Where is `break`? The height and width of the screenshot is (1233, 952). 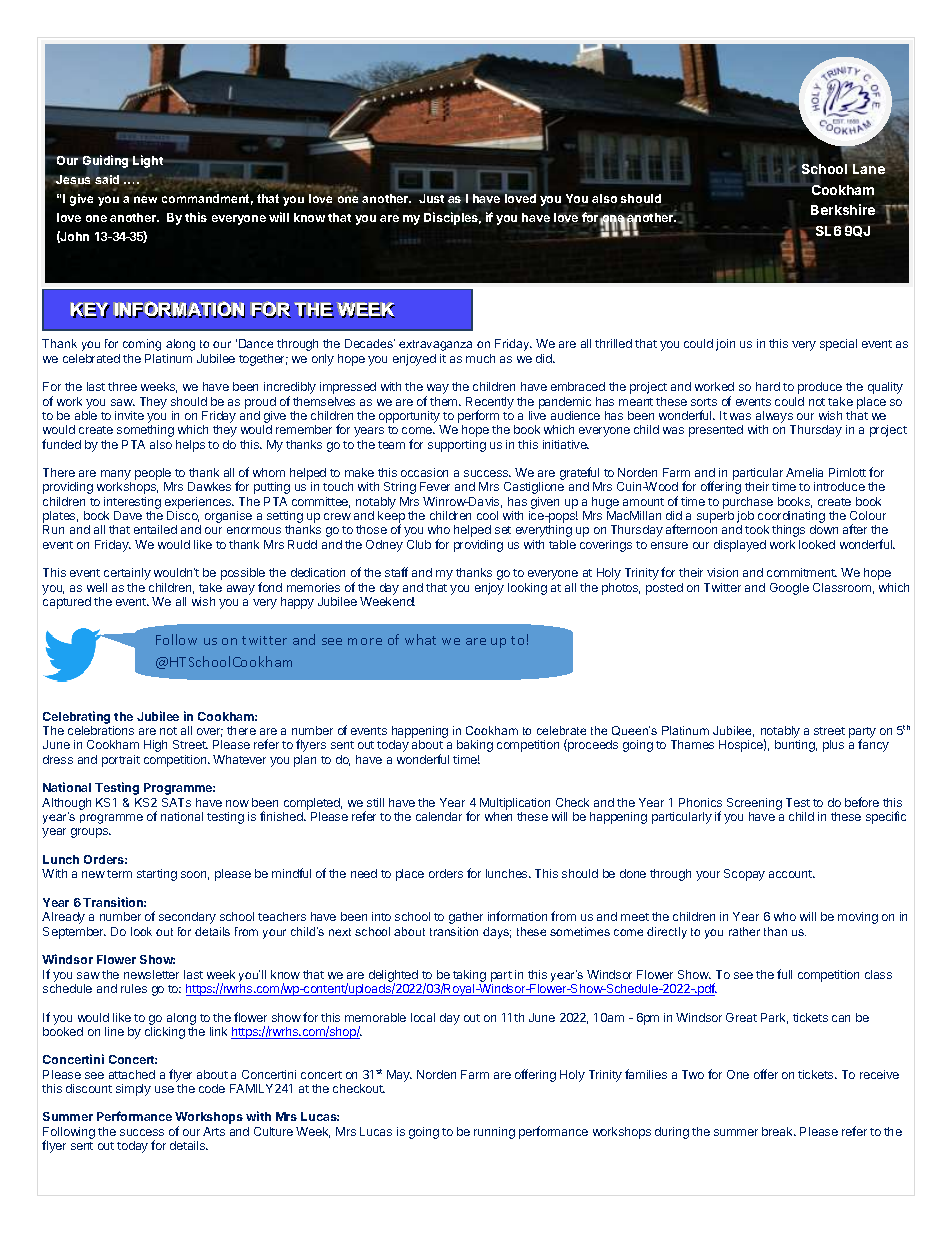
break is located at coordinates (778, 1131).
